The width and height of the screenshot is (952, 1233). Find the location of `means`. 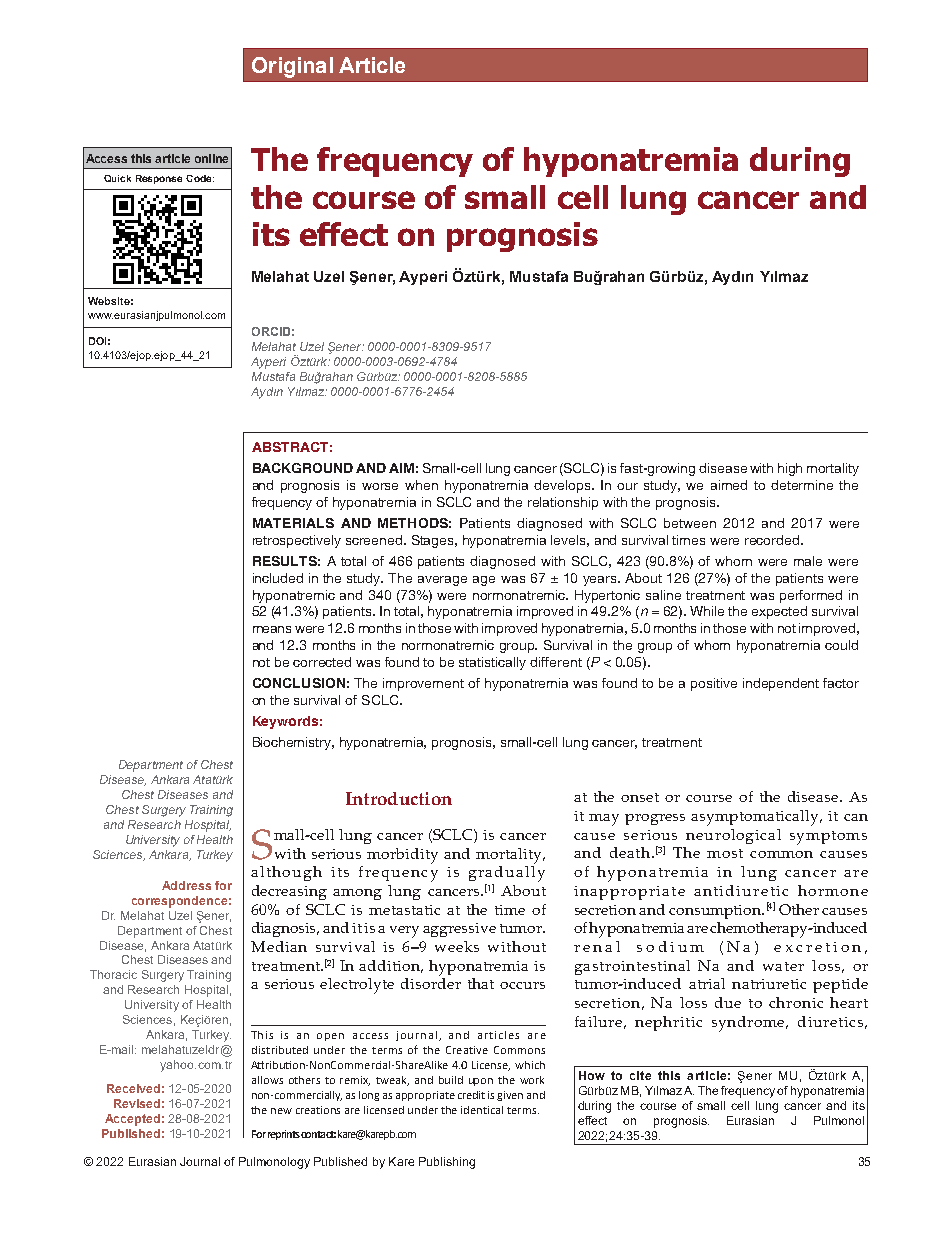

means is located at coordinates (272, 629).
